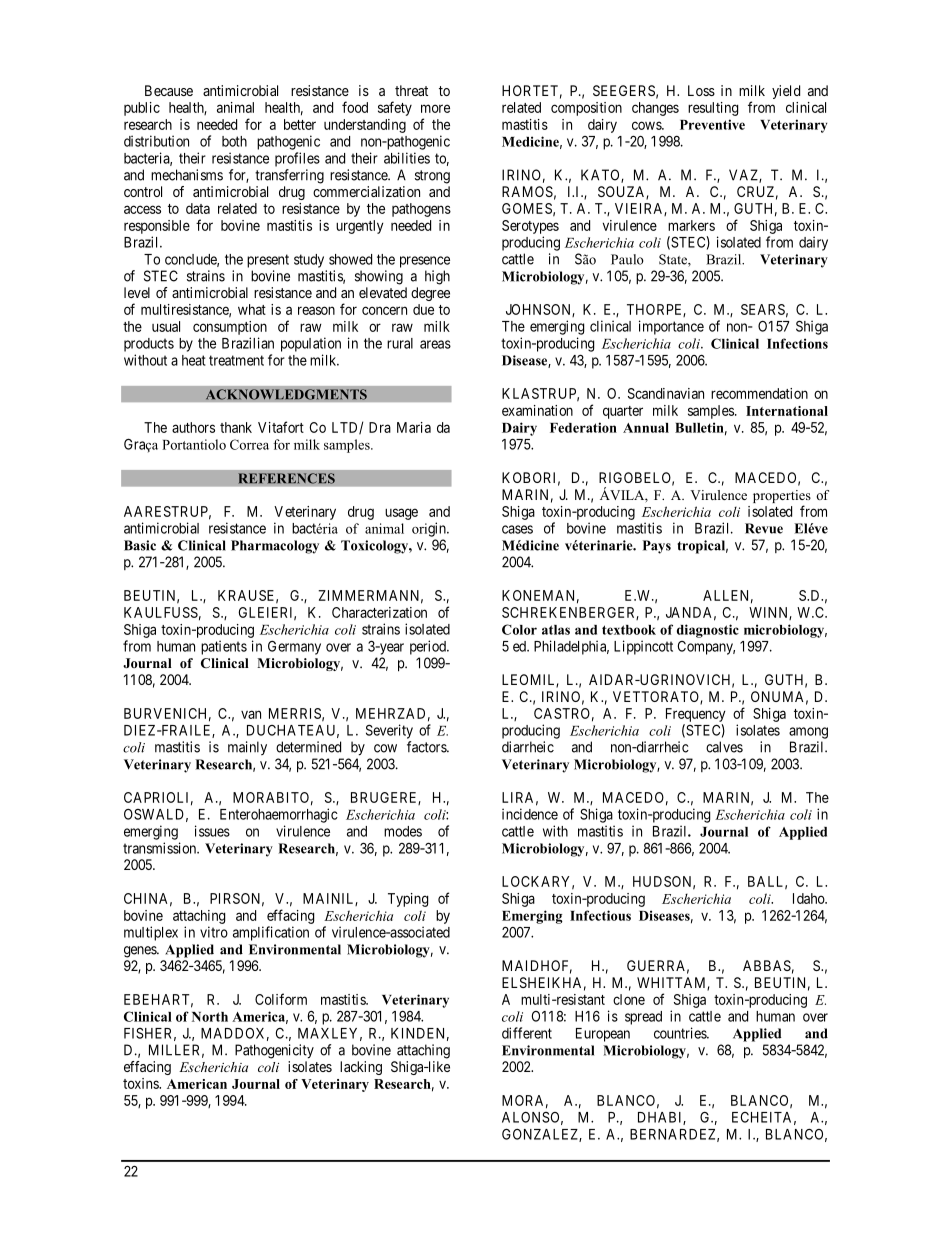 This screenshot has width=952, height=1233. What do you see at coordinates (708, 631) in the screenshot?
I see `diagnostic` at bounding box center [708, 631].
